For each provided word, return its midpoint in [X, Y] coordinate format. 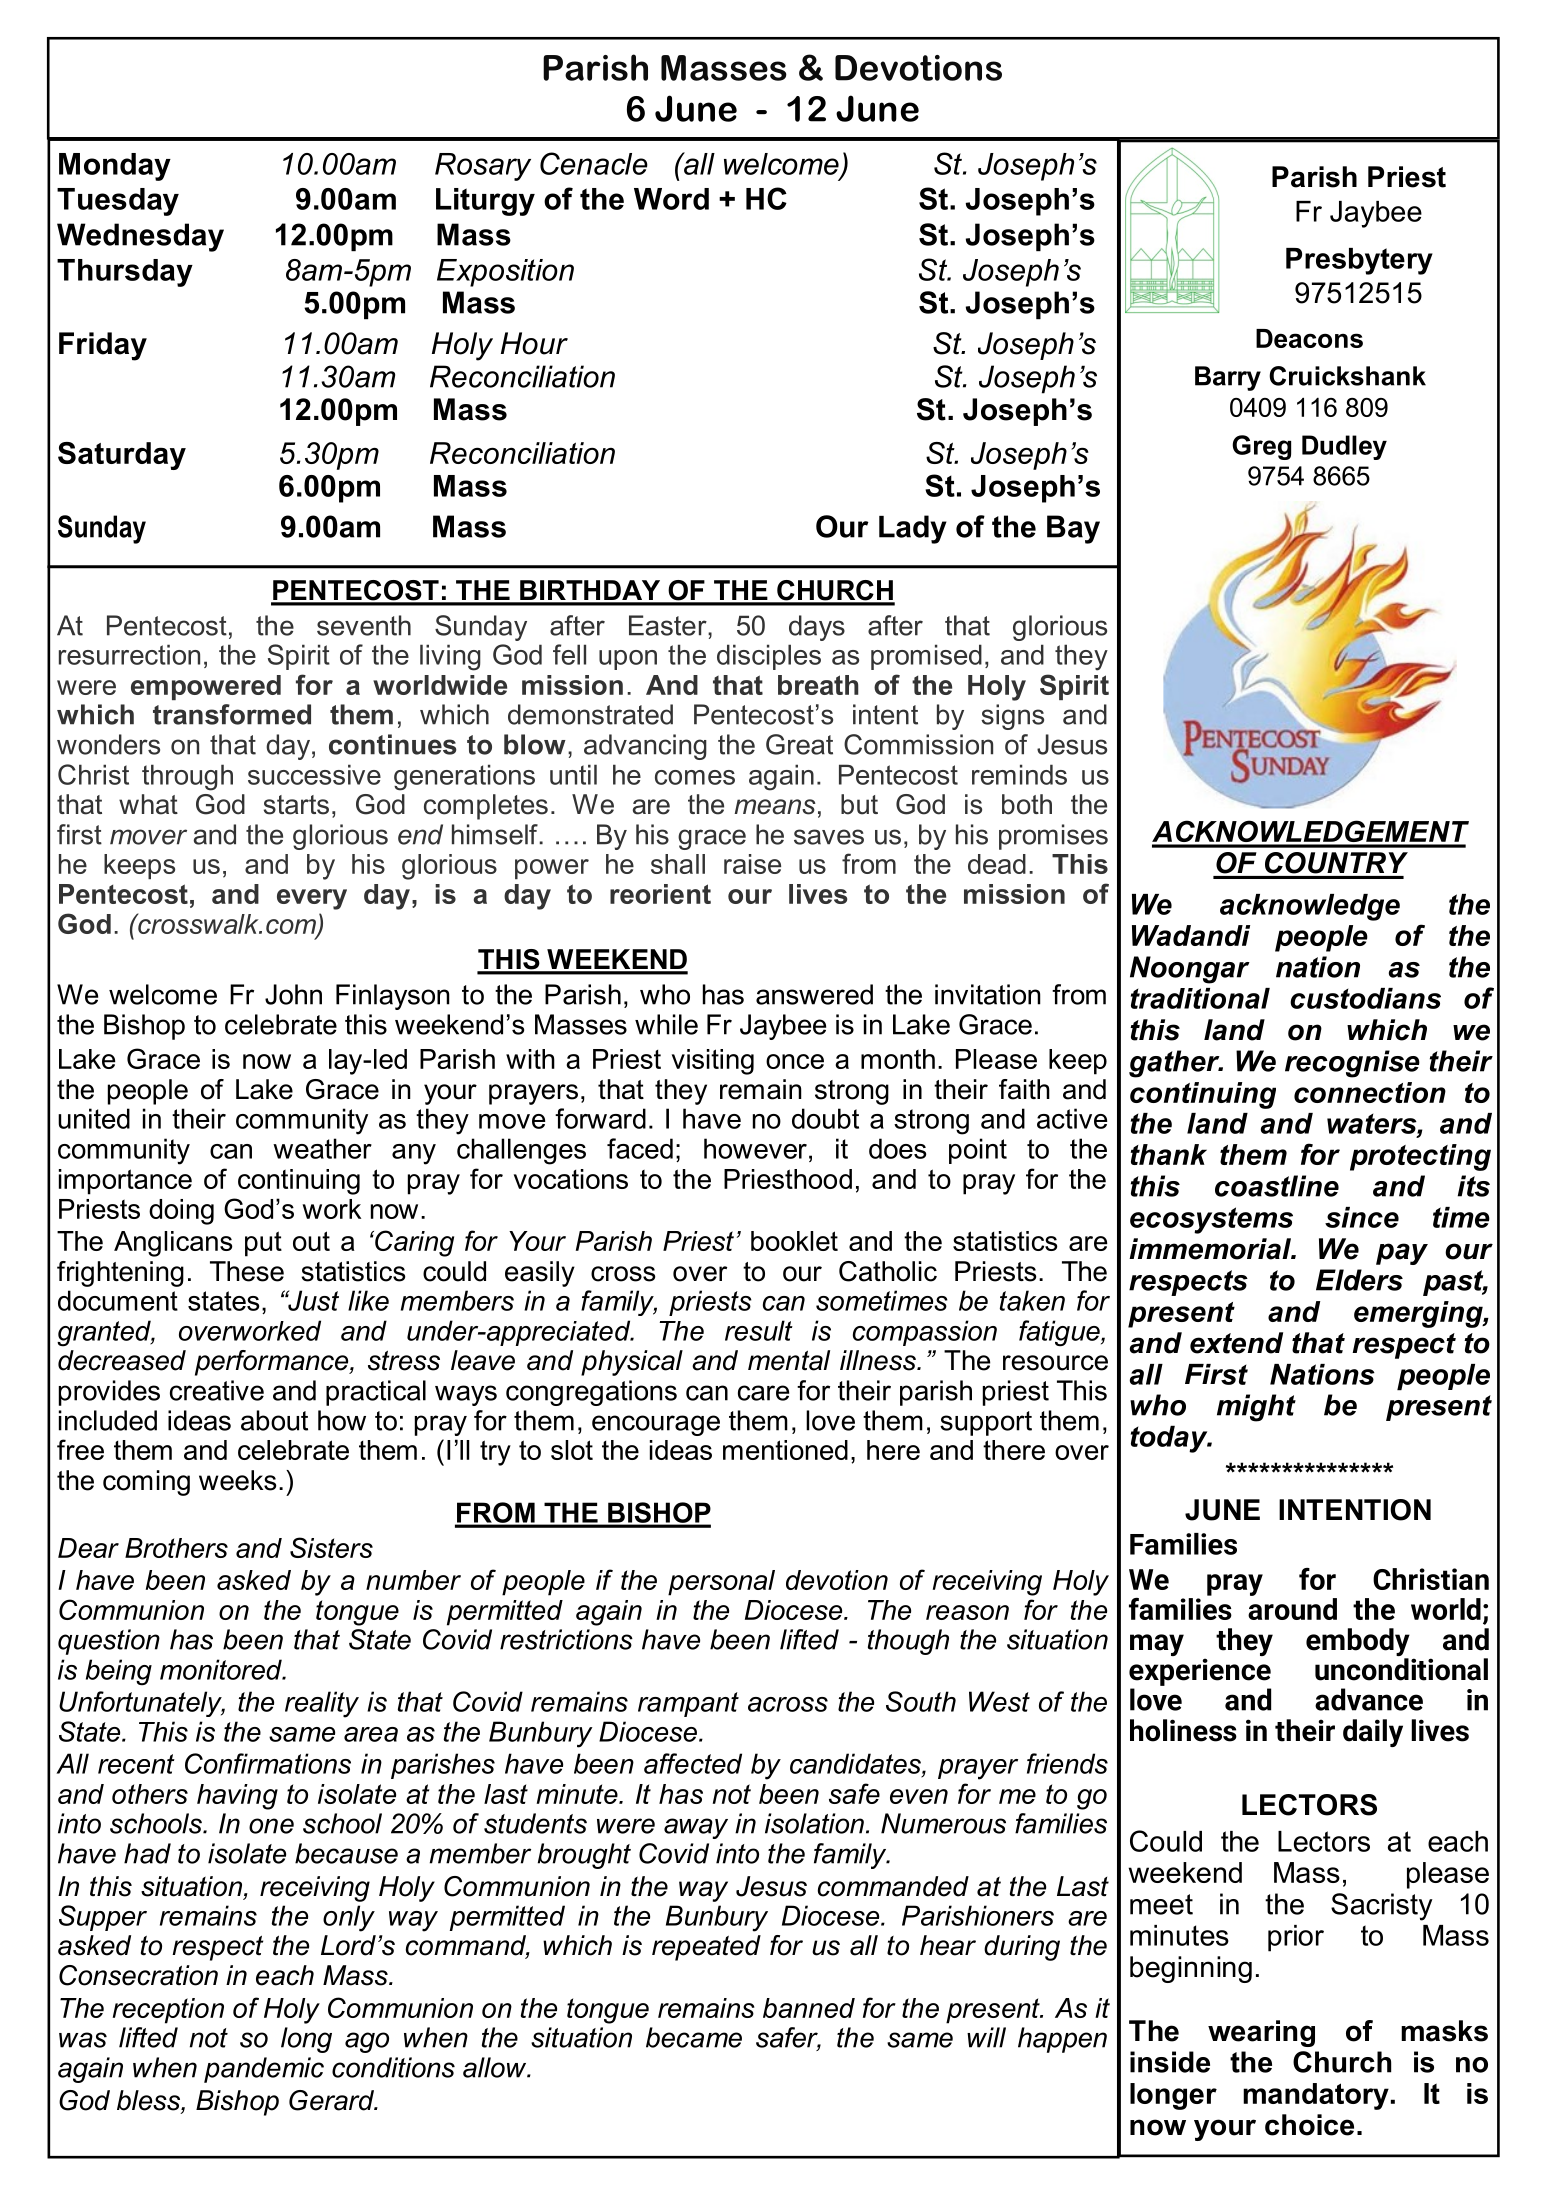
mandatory [1316, 2096]
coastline [1277, 1186]
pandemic [264, 2070]
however [755, 1148]
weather [322, 1148]
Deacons [1309, 338]
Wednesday [140, 237]
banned [809, 2008]
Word [671, 199]
